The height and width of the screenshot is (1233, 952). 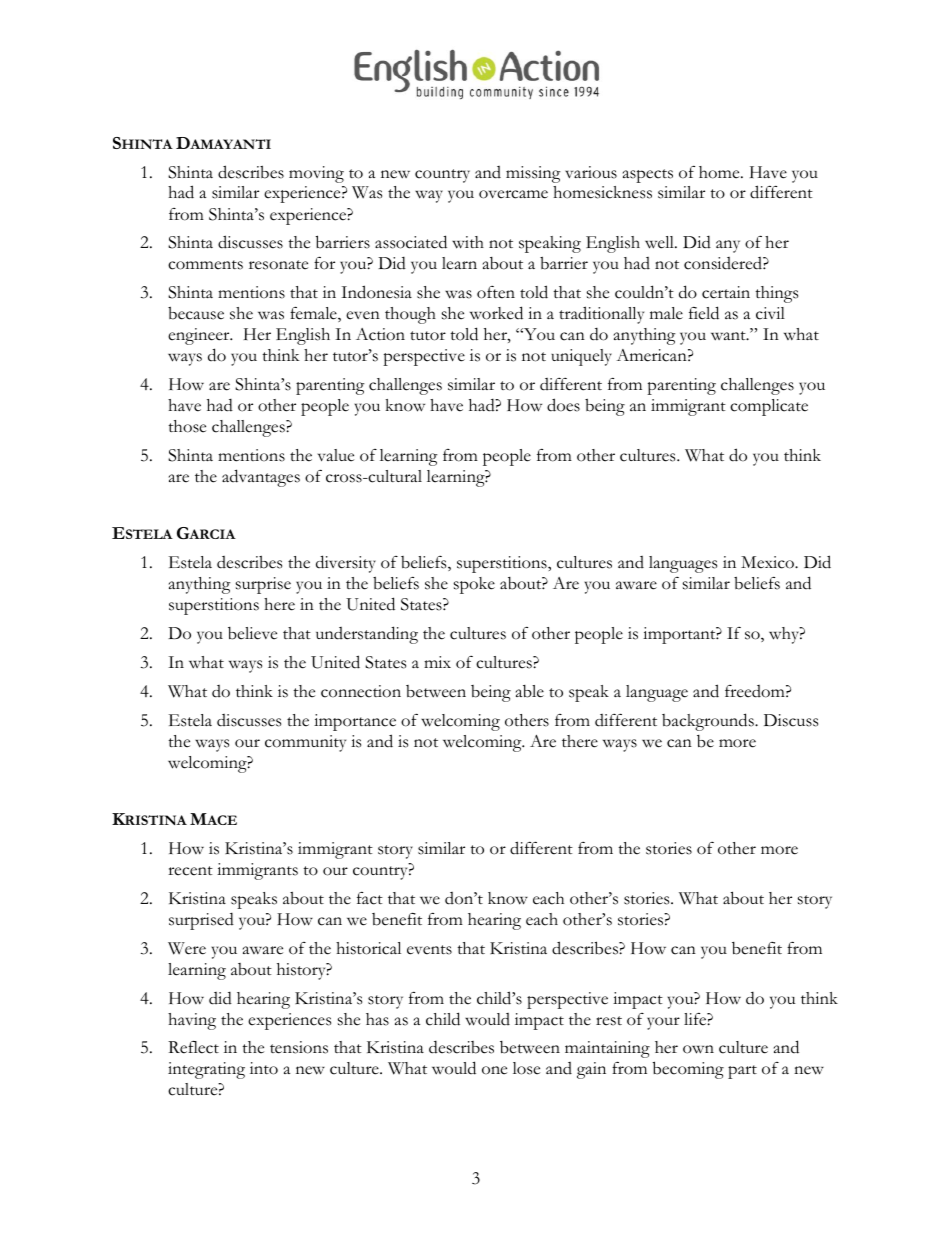 I want to click on into, so click(x=264, y=1068).
